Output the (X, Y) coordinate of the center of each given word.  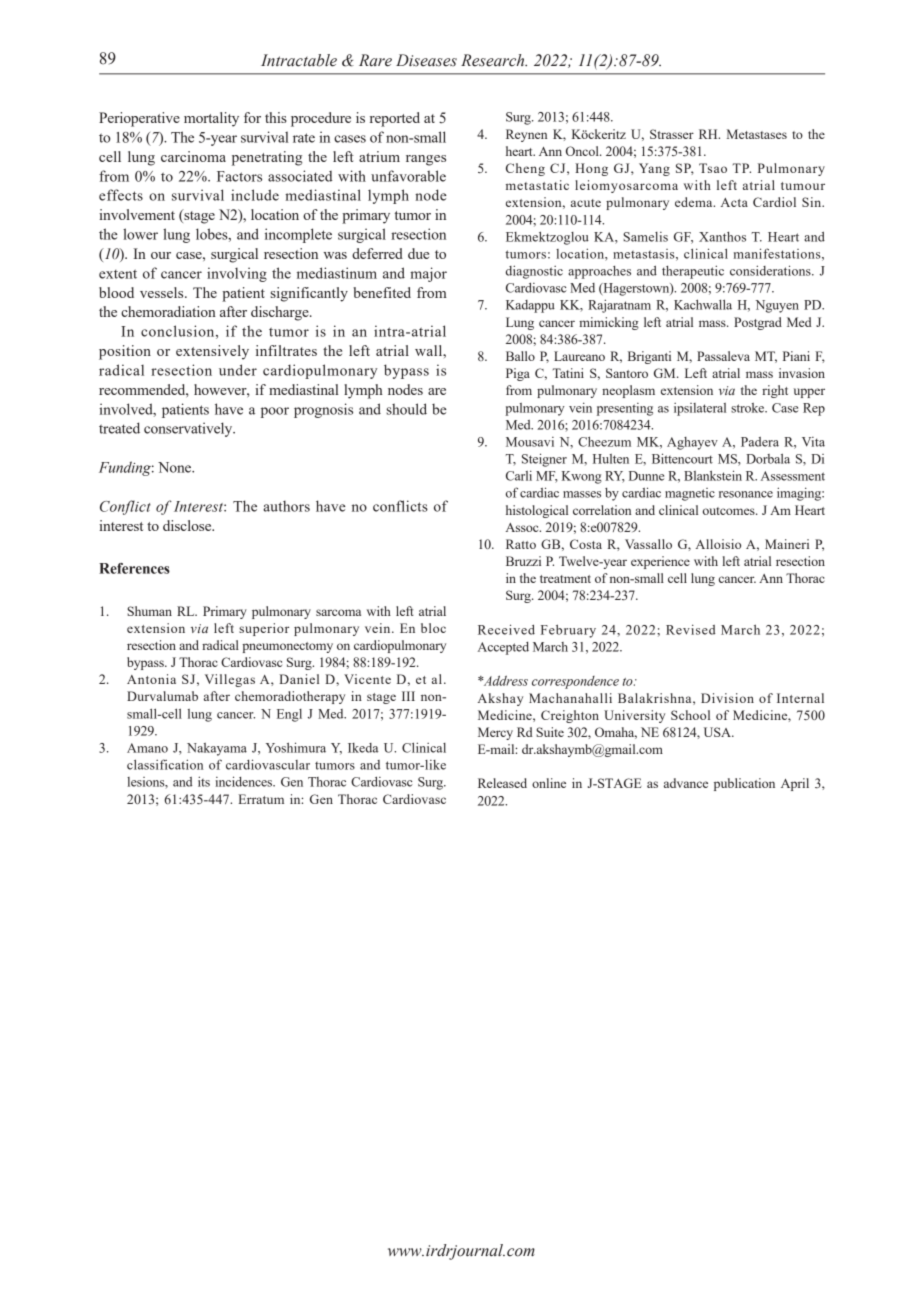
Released (502, 783)
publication (744, 784)
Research (494, 60)
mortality (211, 119)
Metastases (757, 134)
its (204, 781)
